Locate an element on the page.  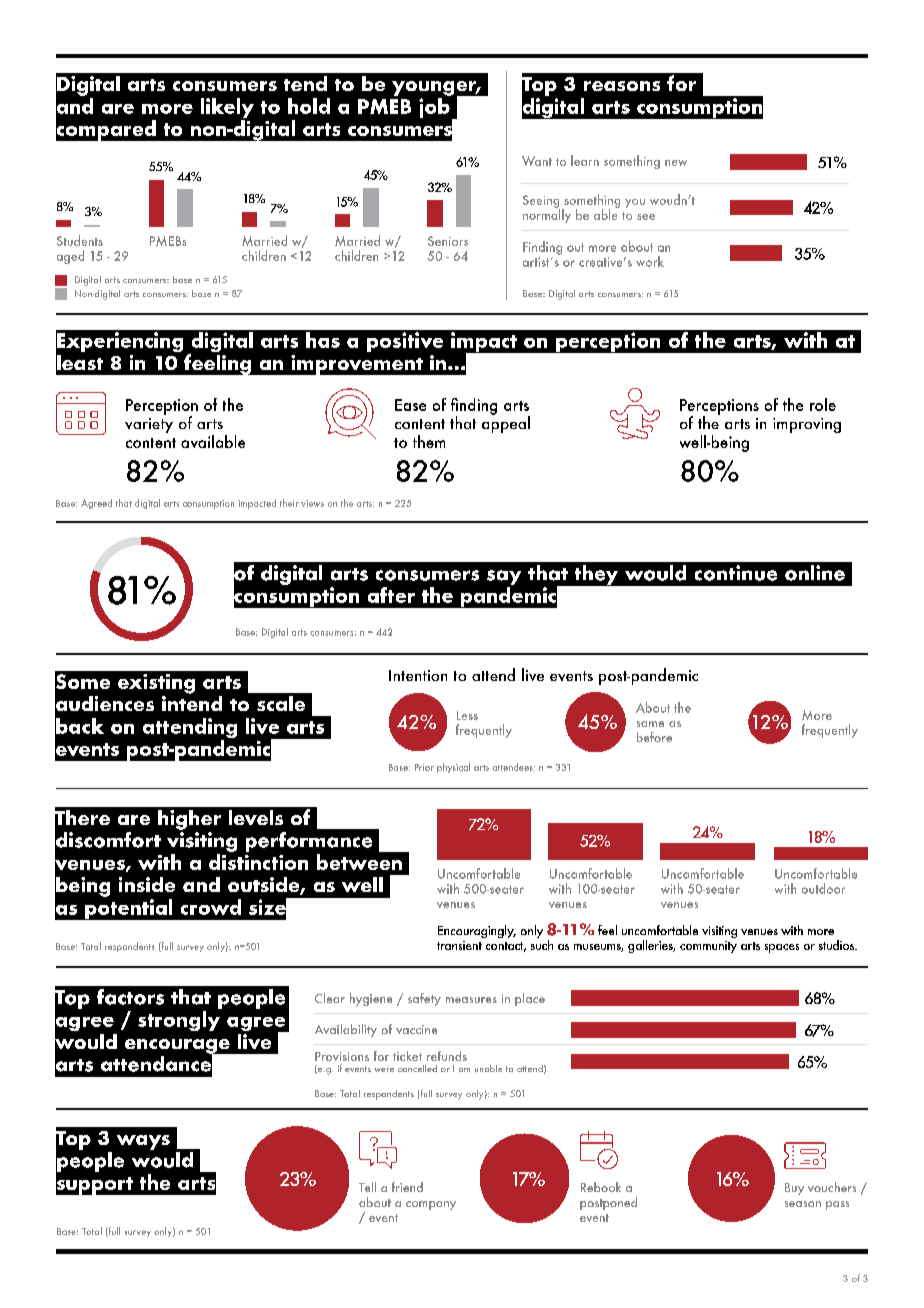
new is located at coordinates (676, 163).
